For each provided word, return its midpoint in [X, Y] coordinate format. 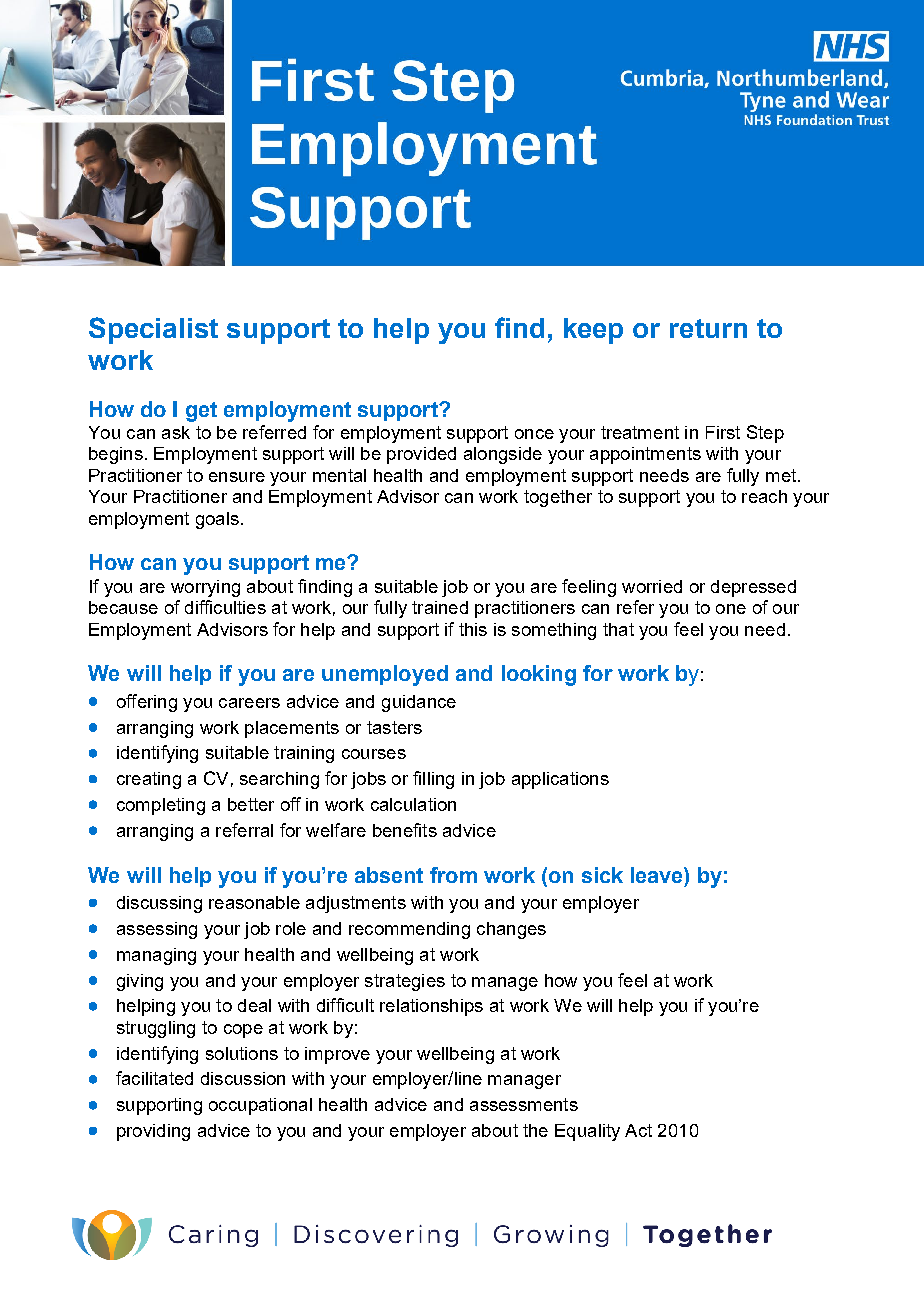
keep [593, 331]
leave [658, 875]
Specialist [153, 330]
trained [440, 607]
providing [153, 1132]
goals [217, 520]
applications [560, 780]
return [708, 328]
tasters [394, 727]
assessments [524, 1104]
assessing [157, 930]
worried [652, 586]
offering [147, 703]
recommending [409, 930]
